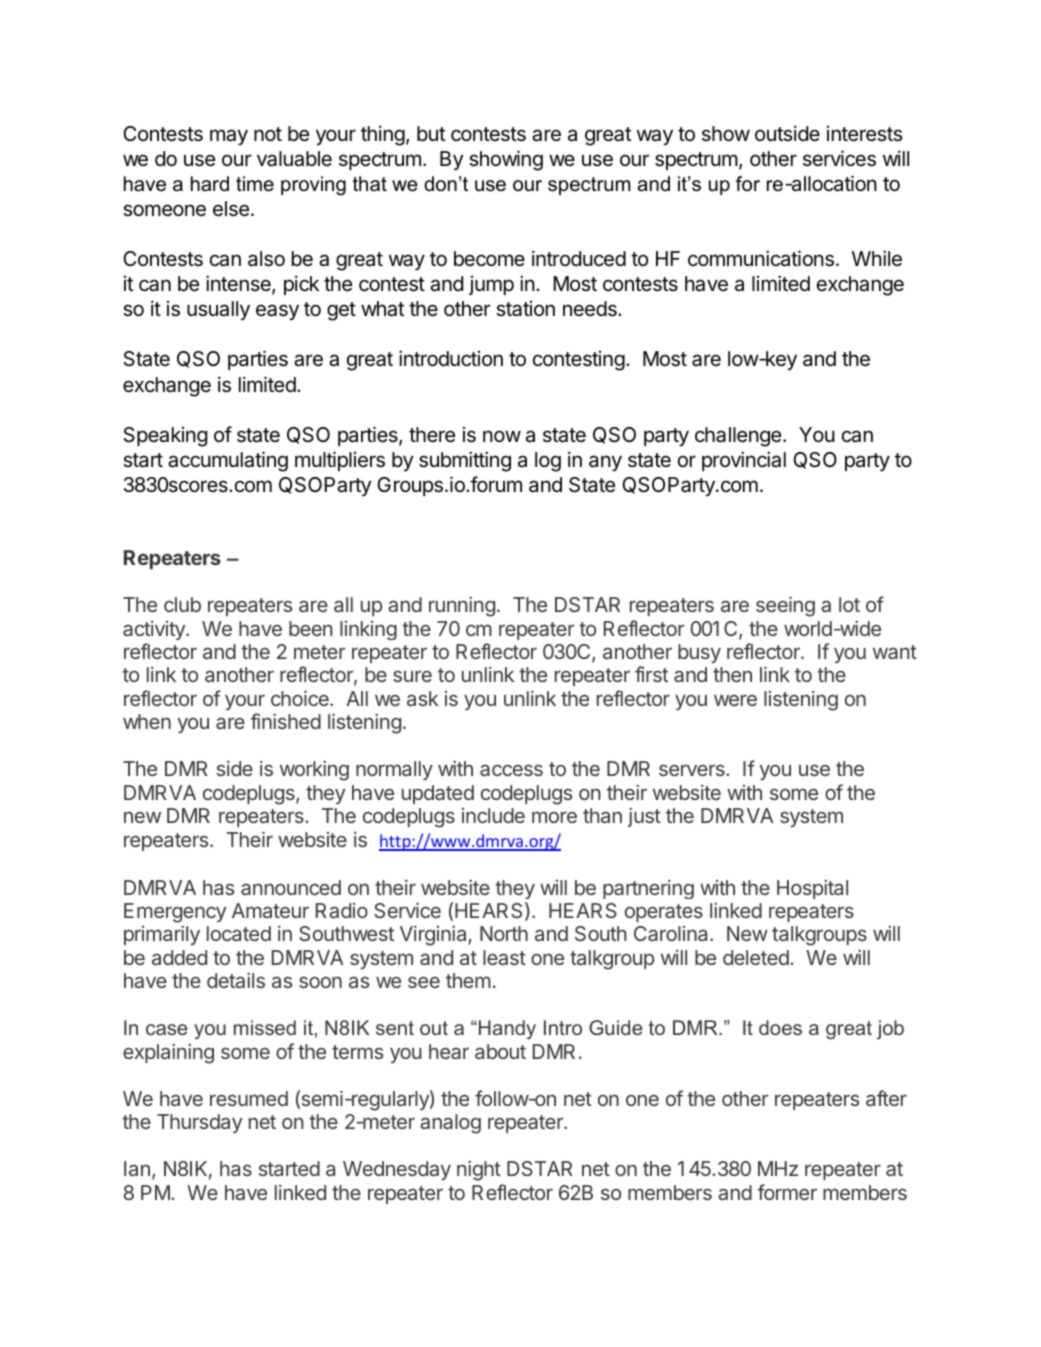  I want to click on hard, so click(210, 184).
